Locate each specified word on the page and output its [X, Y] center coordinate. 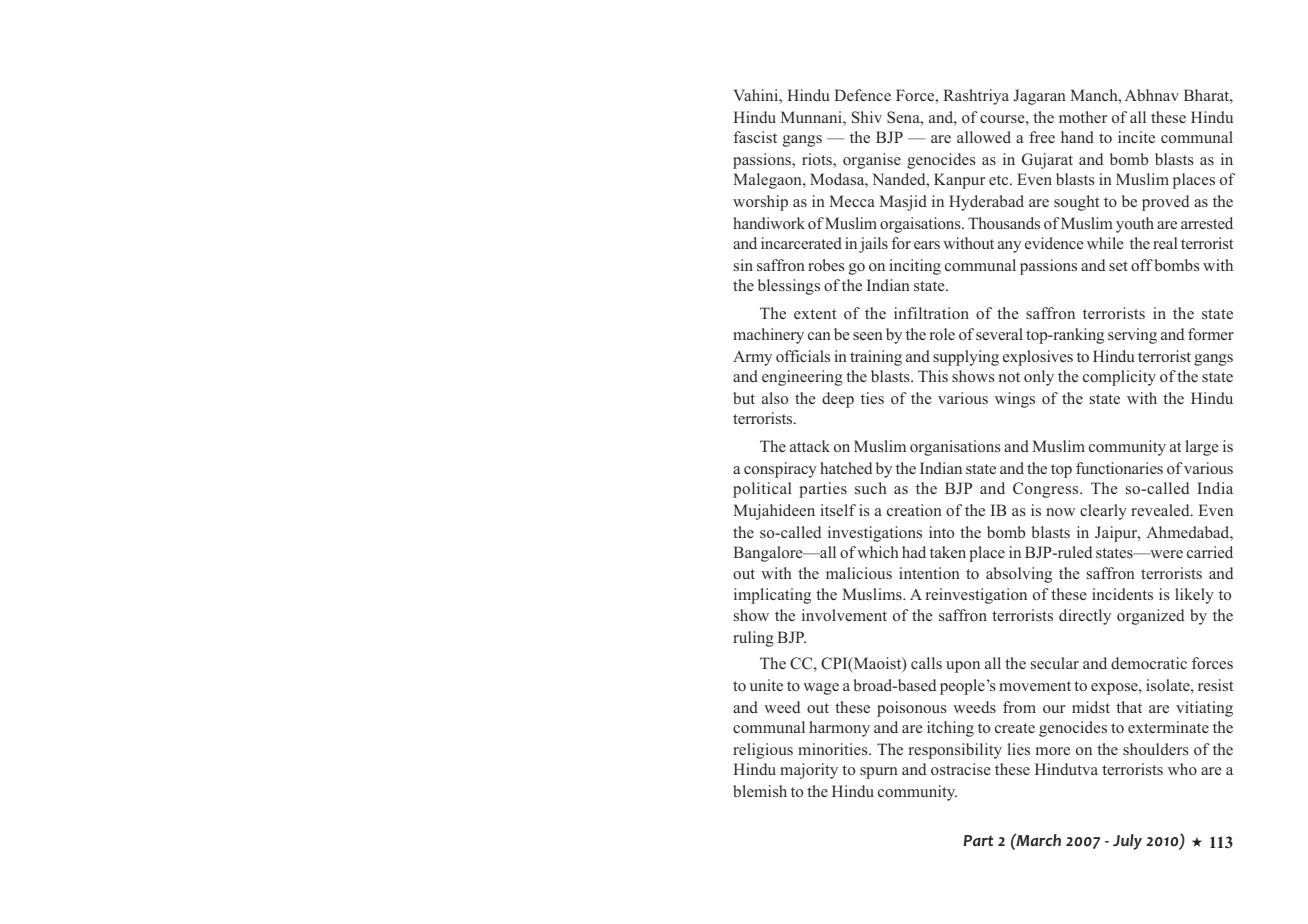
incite [1136, 137]
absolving [1019, 575]
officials [803, 356]
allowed [984, 137]
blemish [760, 791]
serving [1132, 336]
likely [1194, 596]
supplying [966, 358]
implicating [772, 596]
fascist [755, 137]
